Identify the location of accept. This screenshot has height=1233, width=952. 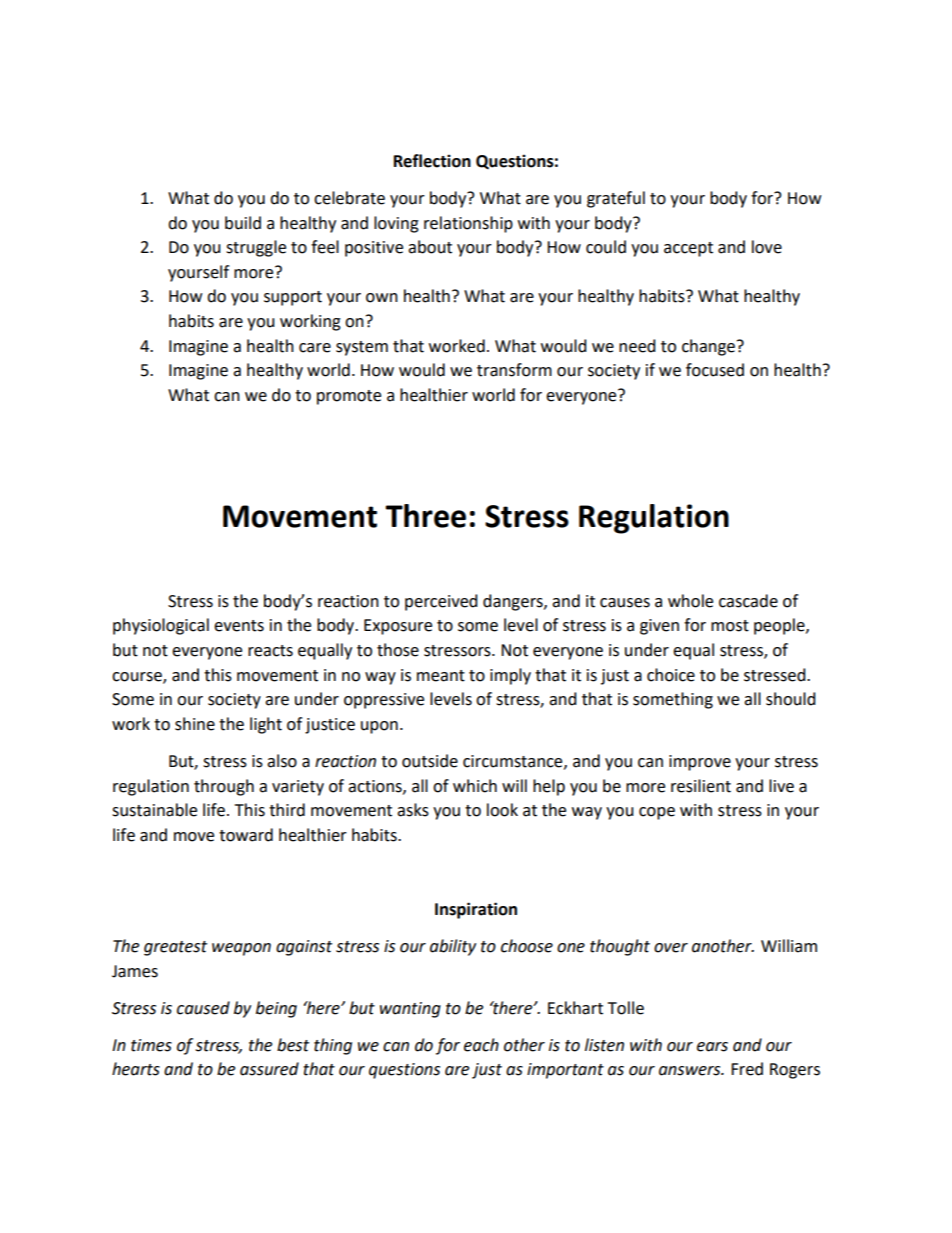
(688, 249).
